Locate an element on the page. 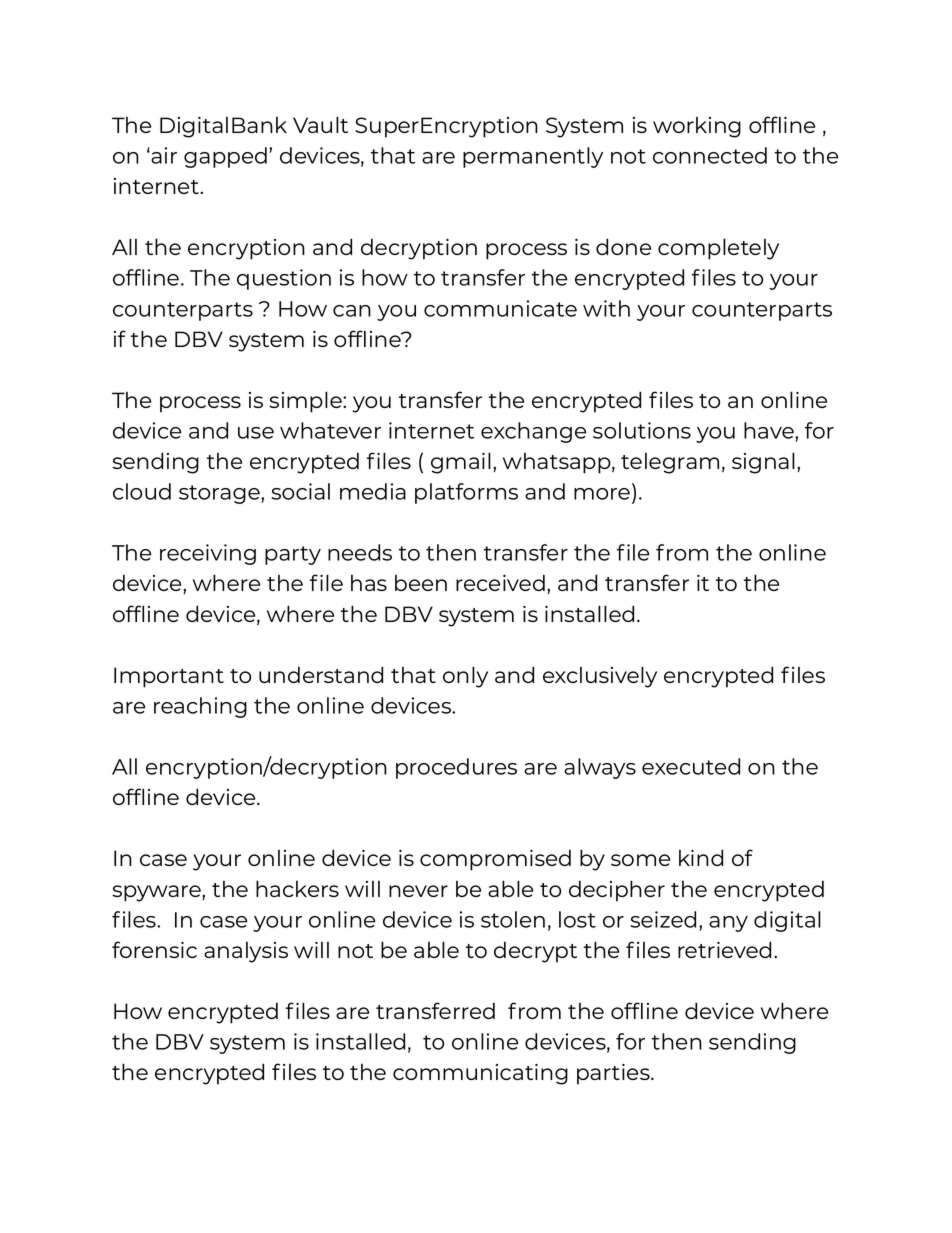 This page has width=952, height=1233. executed is located at coordinates (691, 766).
